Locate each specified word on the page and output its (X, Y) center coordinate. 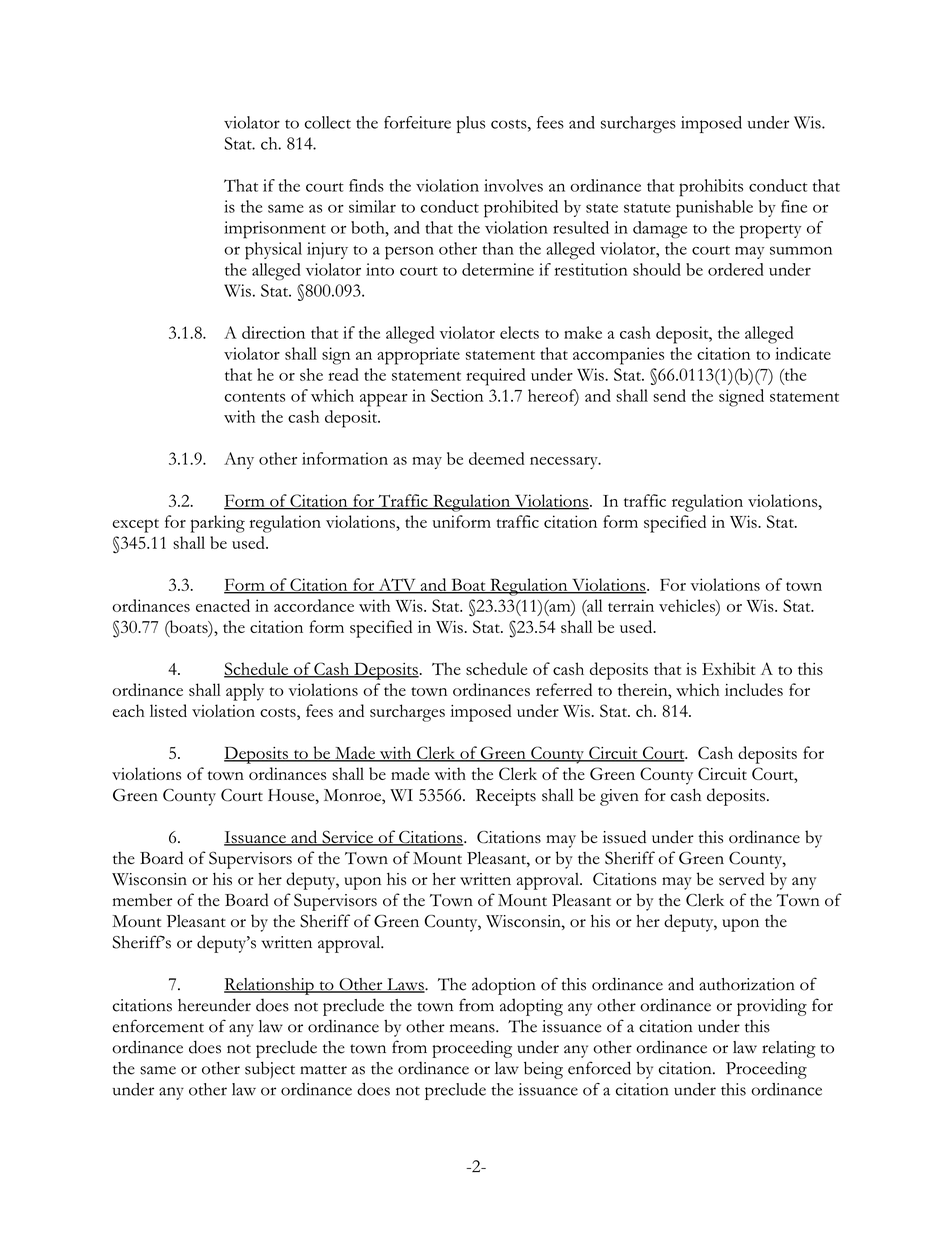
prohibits (711, 188)
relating (789, 1049)
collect (328, 122)
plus (471, 124)
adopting (531, 1007)
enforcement (158, 1026)
